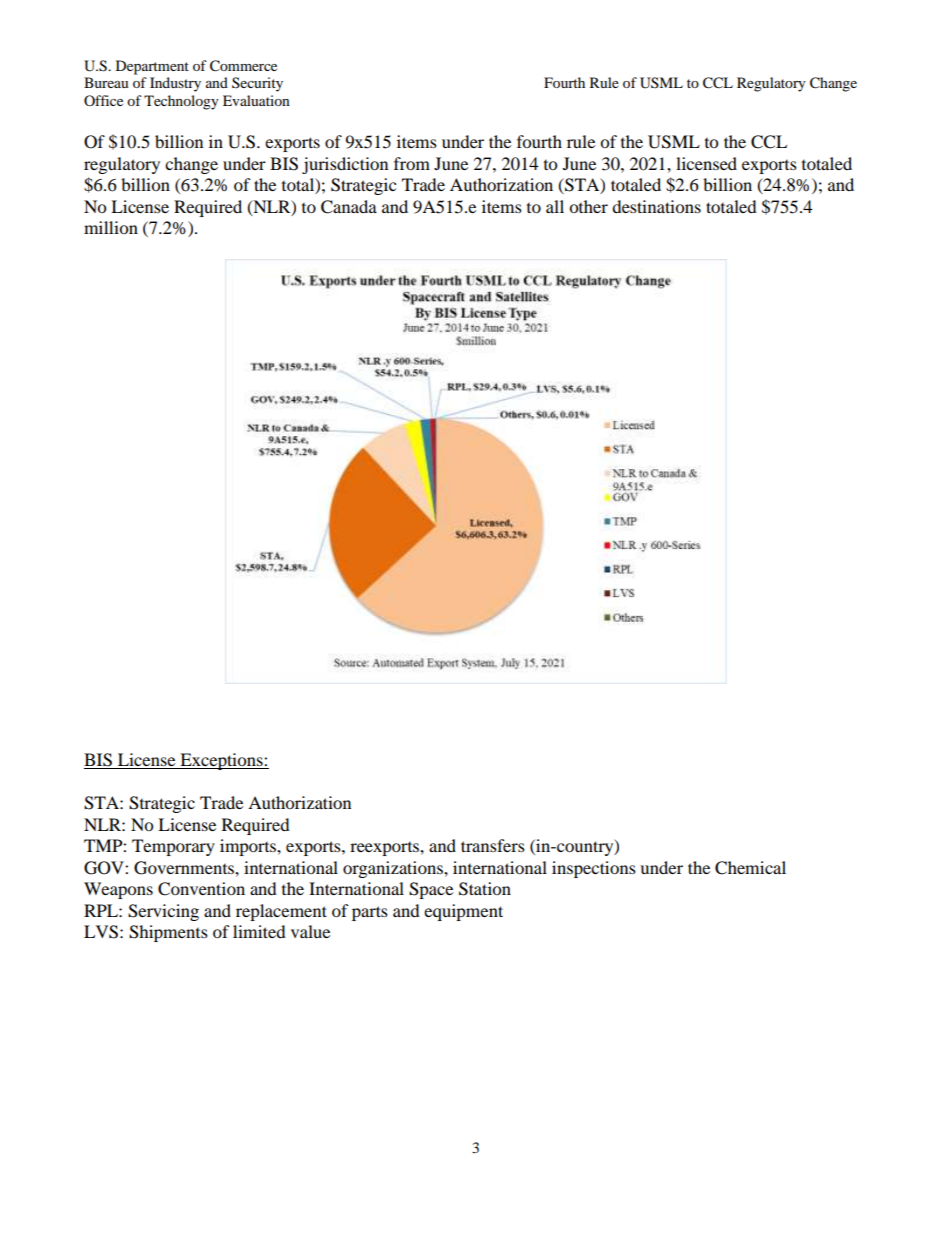  I want to click on from, so click(412, 163).
